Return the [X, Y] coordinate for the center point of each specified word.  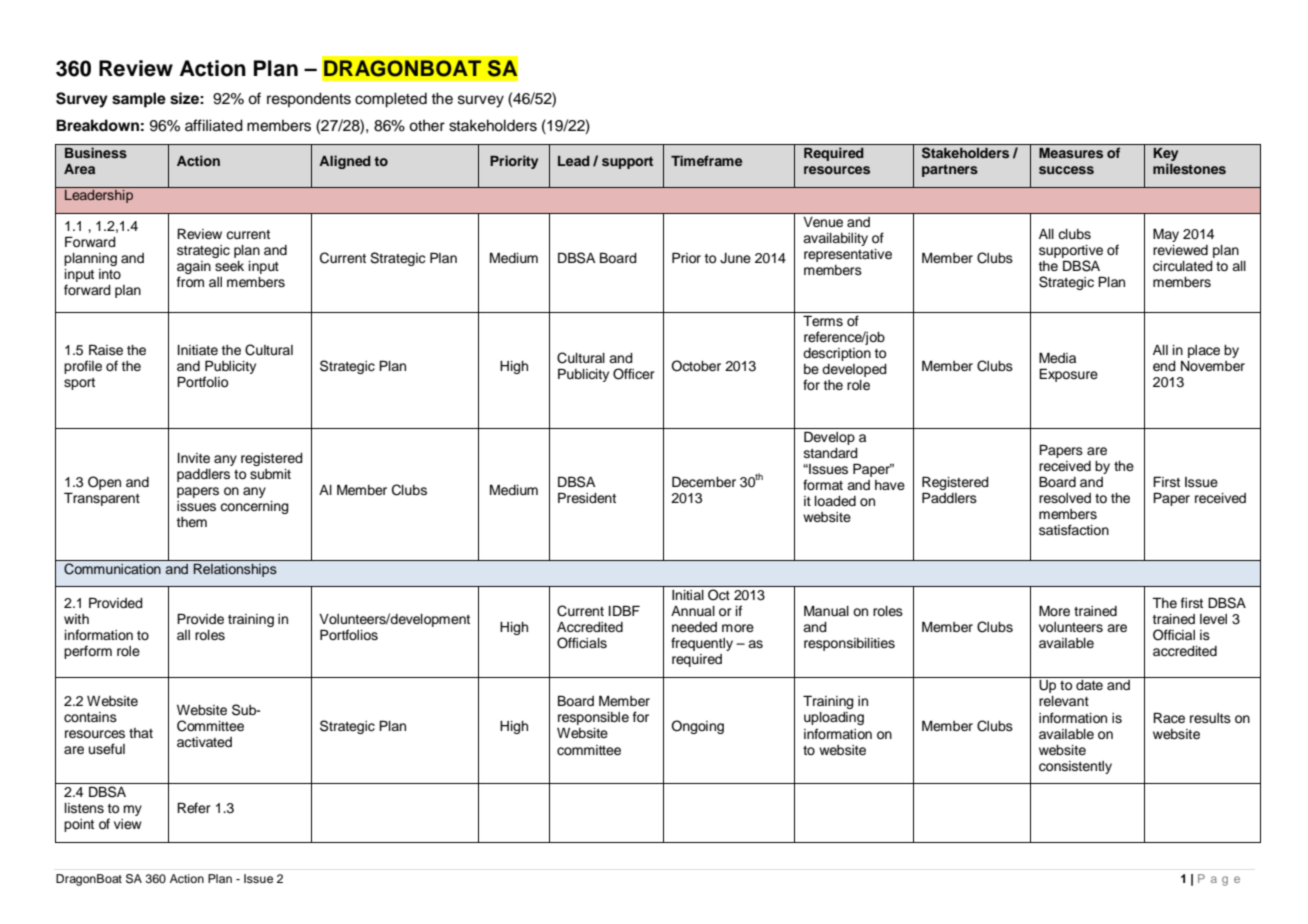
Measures [1071, 153]
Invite [194, 458]
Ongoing [697, 727]
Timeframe [706, 160]
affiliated [214, 125]
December [704, 482]
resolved [1065, 498]
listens [84, 808]
